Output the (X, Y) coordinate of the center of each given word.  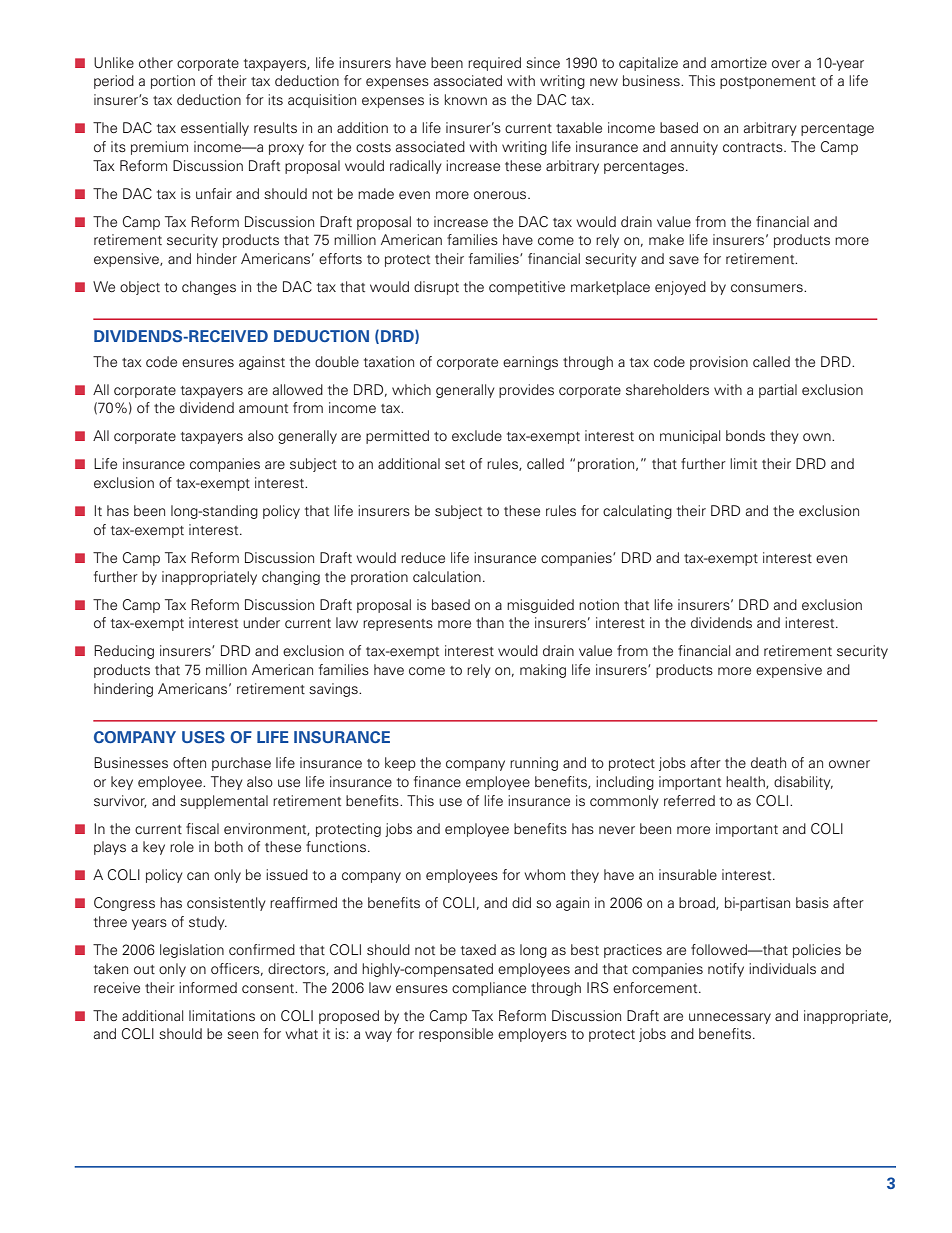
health (746, 782)
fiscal (202, 828)
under (261, 622)
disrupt (436, 288)
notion (599, 604)
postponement (768, 83)
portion (173, 82)
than (490, 622)
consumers (768, 288)
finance (437, 781)
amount (263, 408)
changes (209, 288)
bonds (745, 435)
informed (208, 987)
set (455, 464)
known (466, 99)
